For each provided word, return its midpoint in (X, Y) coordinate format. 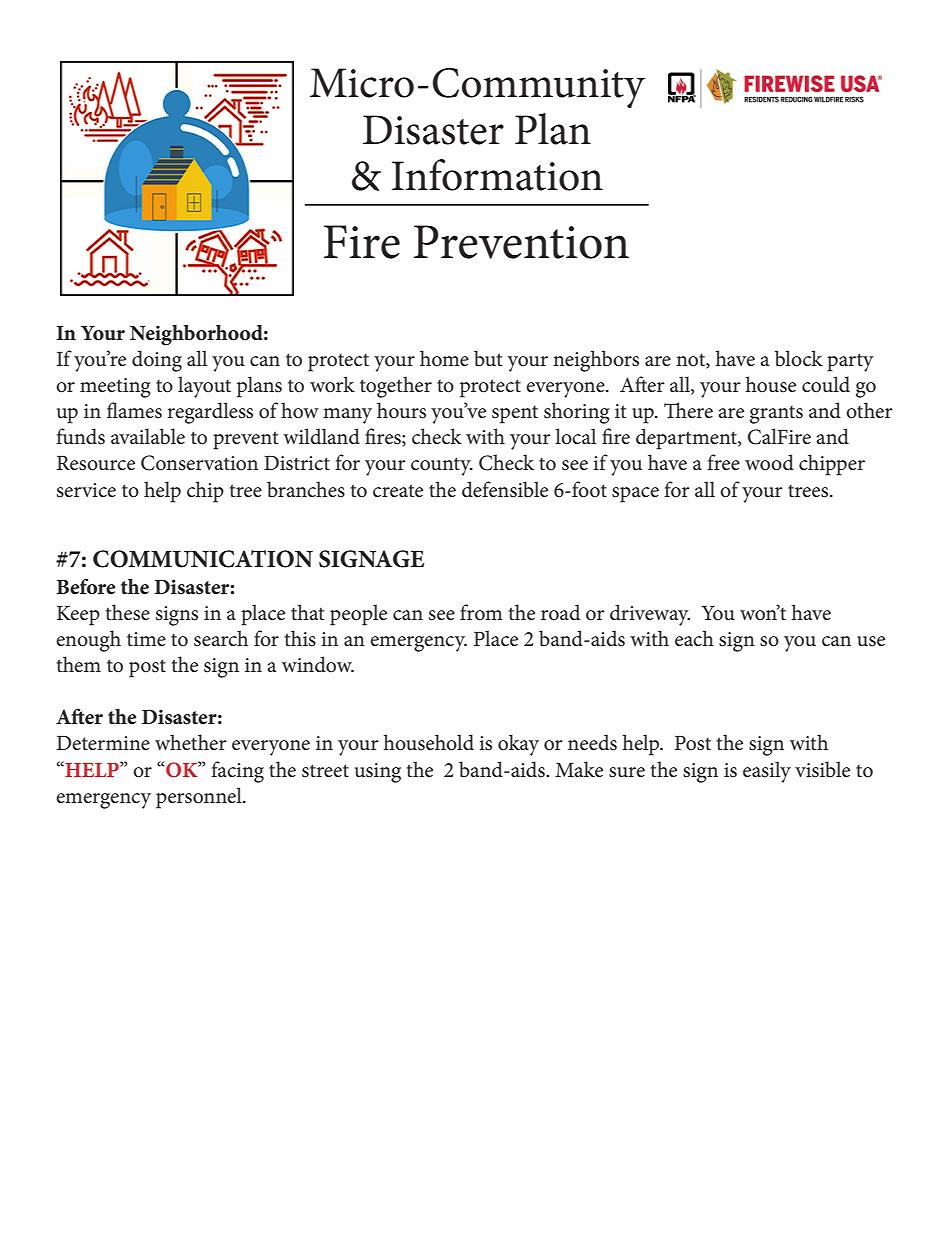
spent (515, 415)
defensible (505, 489)
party (850, 362)
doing (157, 361)
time (146, 639)
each (694, 638)
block (799, 358)
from (481, 612)
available (148, 436)
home (444, 358)
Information (497, 175)
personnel (200, 798)
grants (776, 415)
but (488, 358)
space (635, 495)
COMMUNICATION (203, 559)
